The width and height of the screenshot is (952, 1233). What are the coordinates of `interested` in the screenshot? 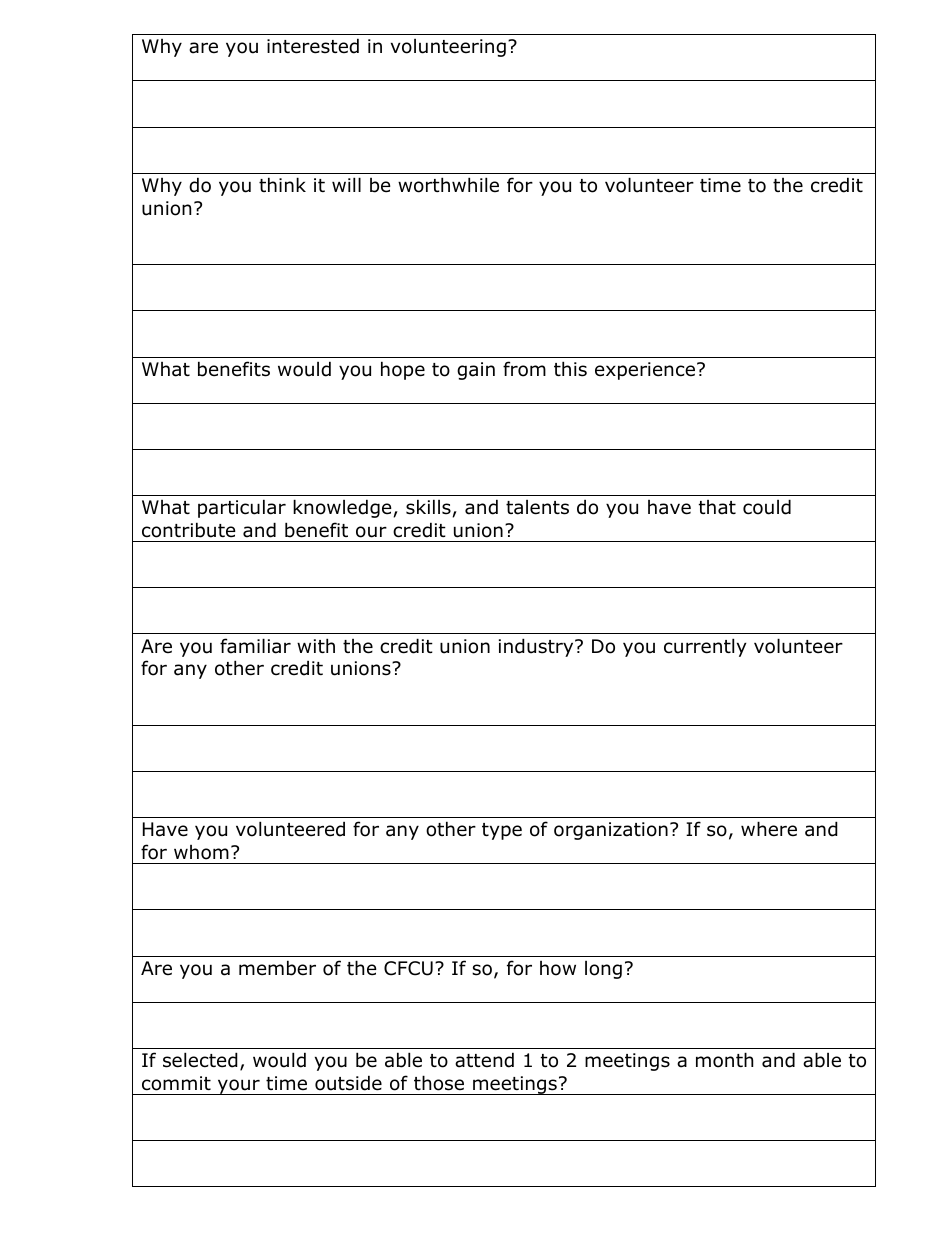 It's located at (313, 46).
